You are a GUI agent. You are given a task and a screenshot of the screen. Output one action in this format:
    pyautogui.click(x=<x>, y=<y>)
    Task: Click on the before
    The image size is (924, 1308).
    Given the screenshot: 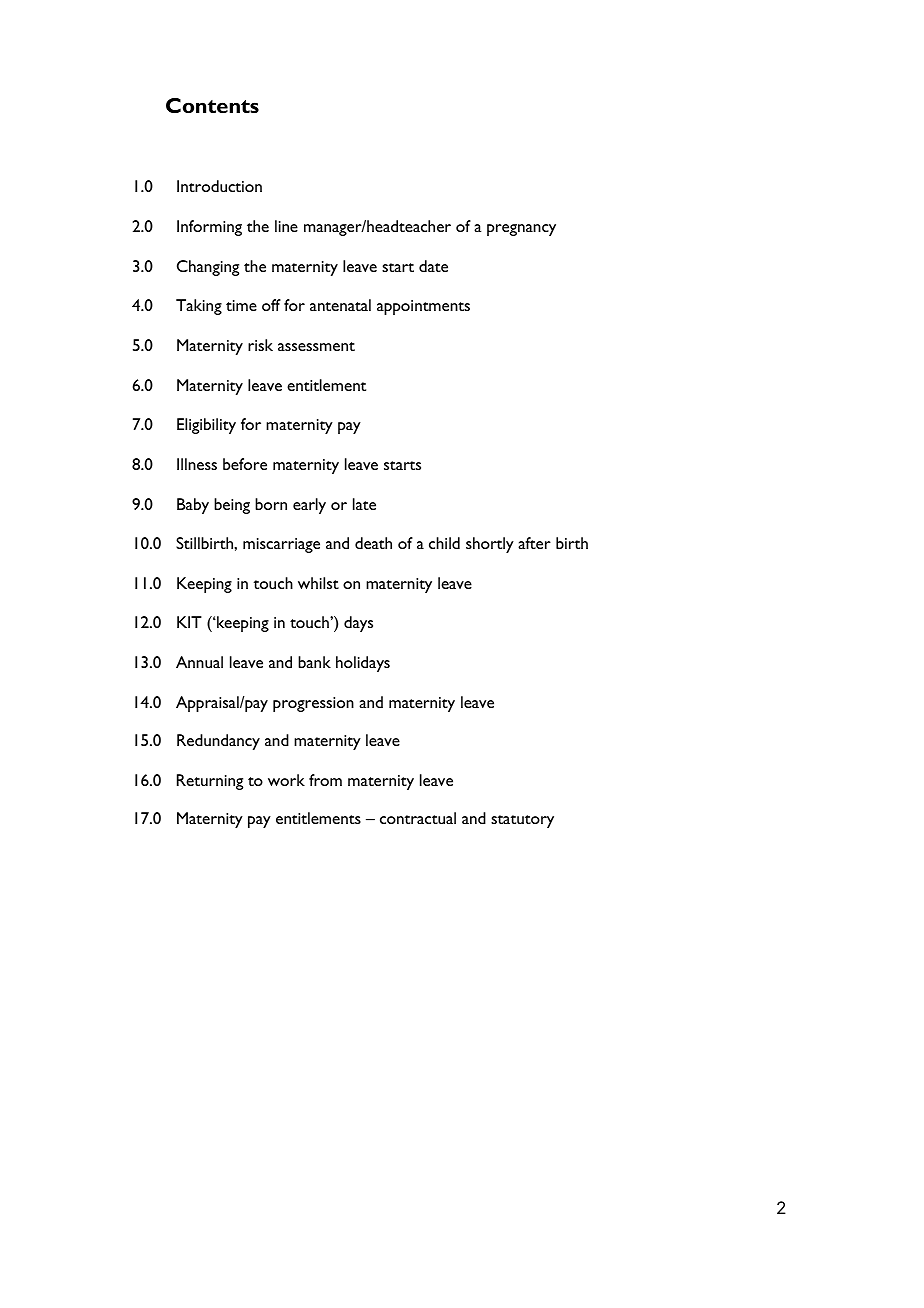 What is the action you would take?
    pyautogui.click(x=245, y=464)
